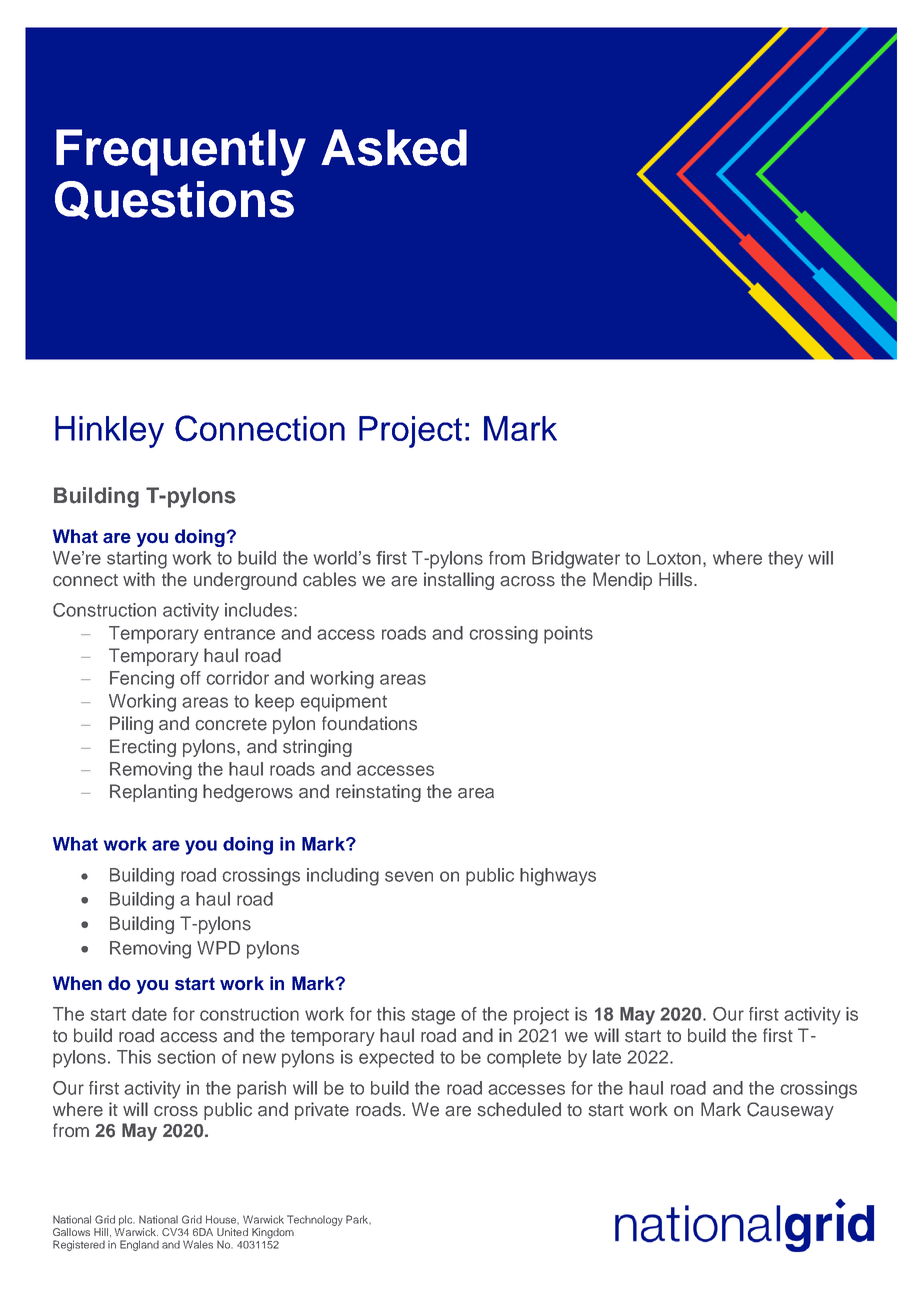 The width and height of the page is (924, 1308). Describe the element at coordinates (153, 793) in the page. I see `Replanting` at that location.
